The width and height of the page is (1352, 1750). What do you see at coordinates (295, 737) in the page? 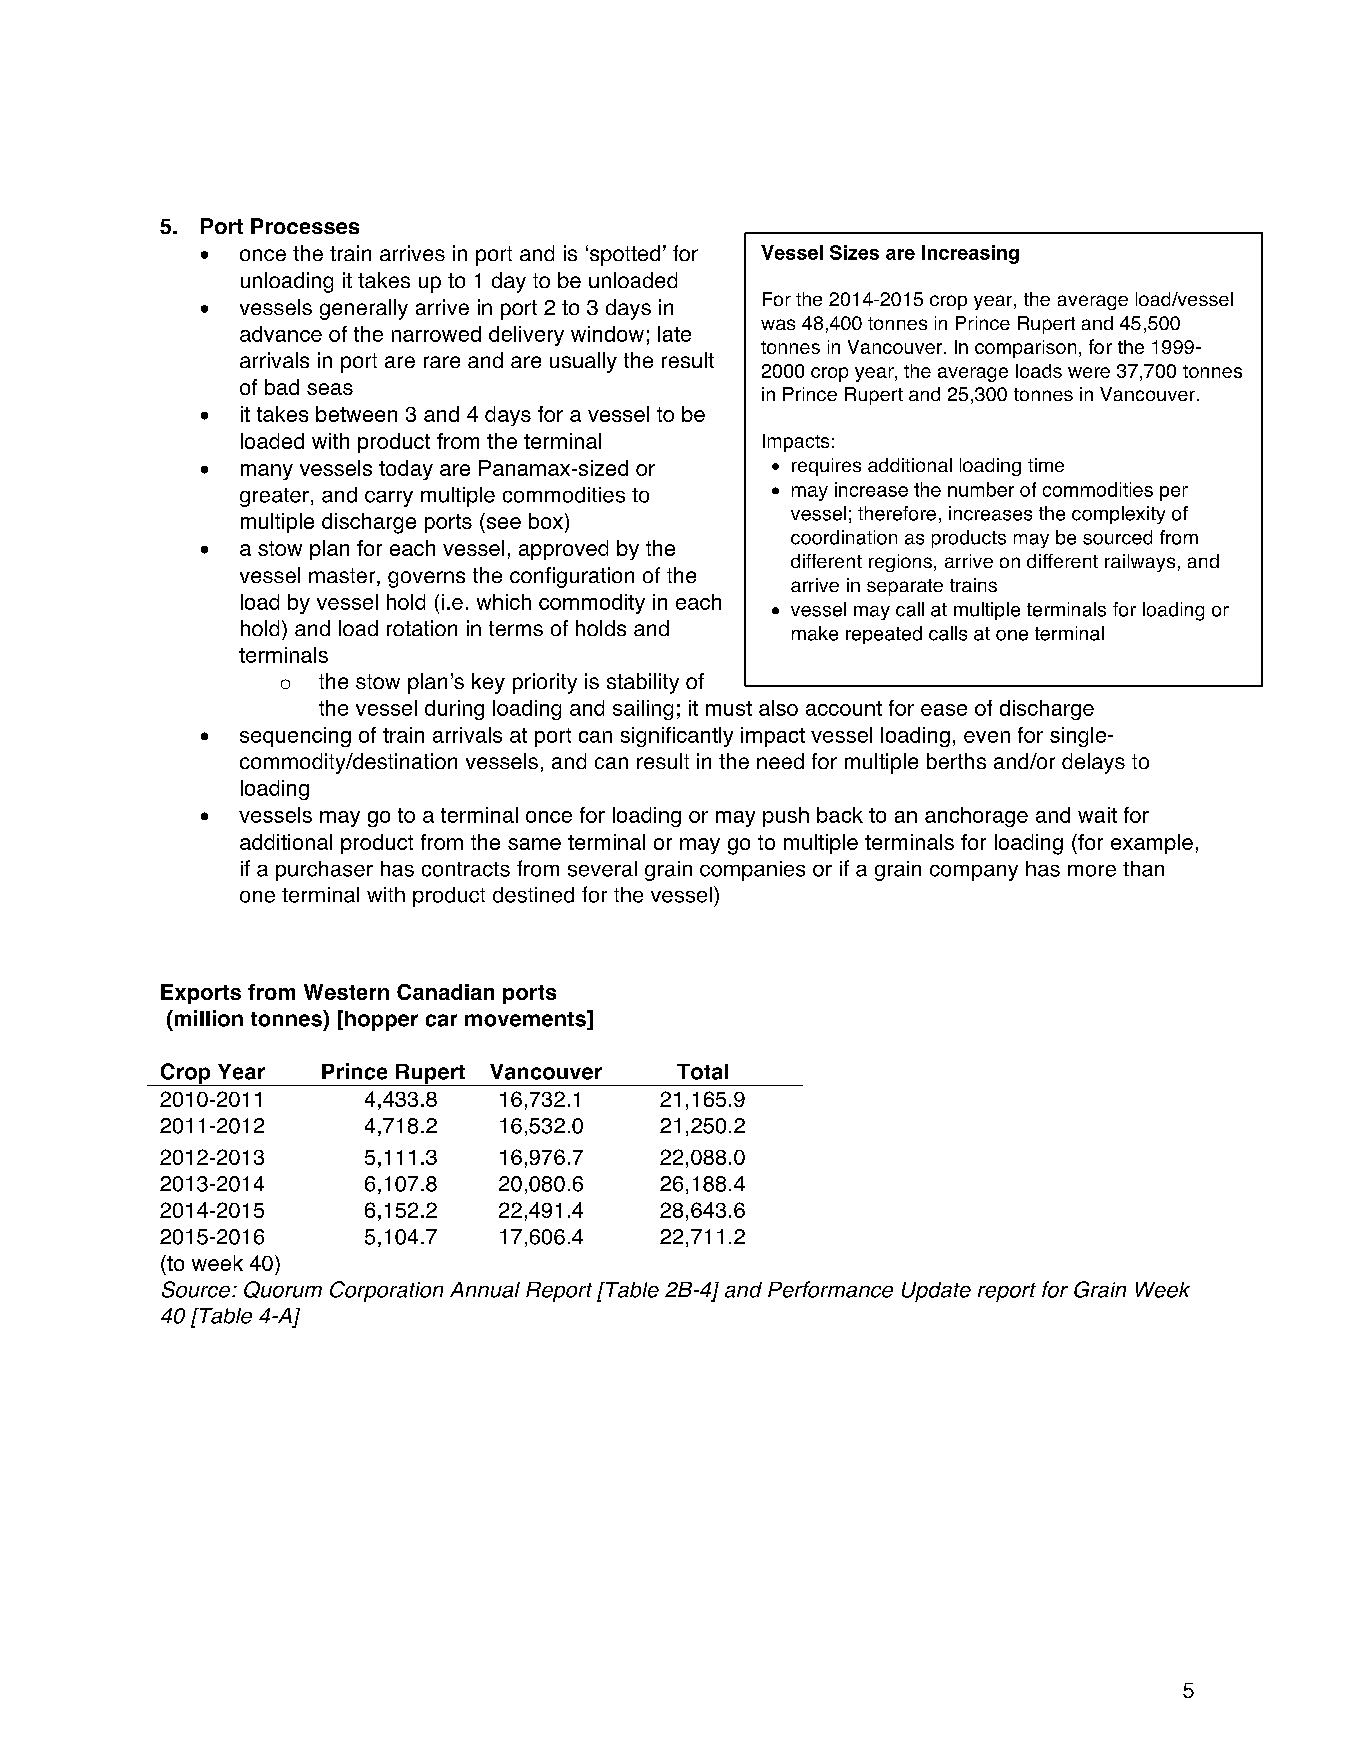
I see `sequencing` at bounding box center [295, 737].
